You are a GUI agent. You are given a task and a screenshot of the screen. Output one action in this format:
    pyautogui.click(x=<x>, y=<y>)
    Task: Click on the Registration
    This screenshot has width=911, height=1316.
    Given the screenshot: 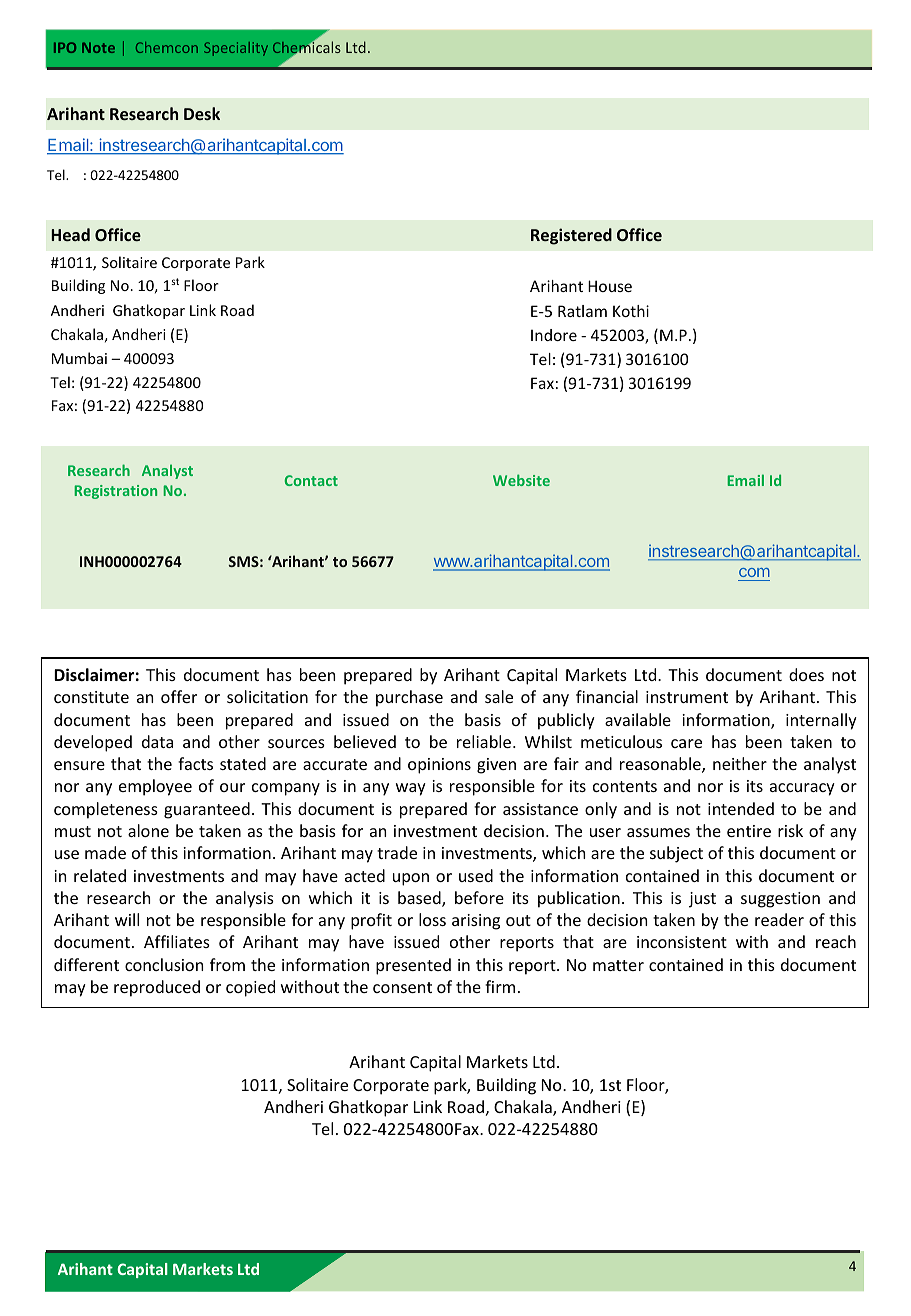 What is the action you would take?
    pyautogui.click(x=115, y=492)
